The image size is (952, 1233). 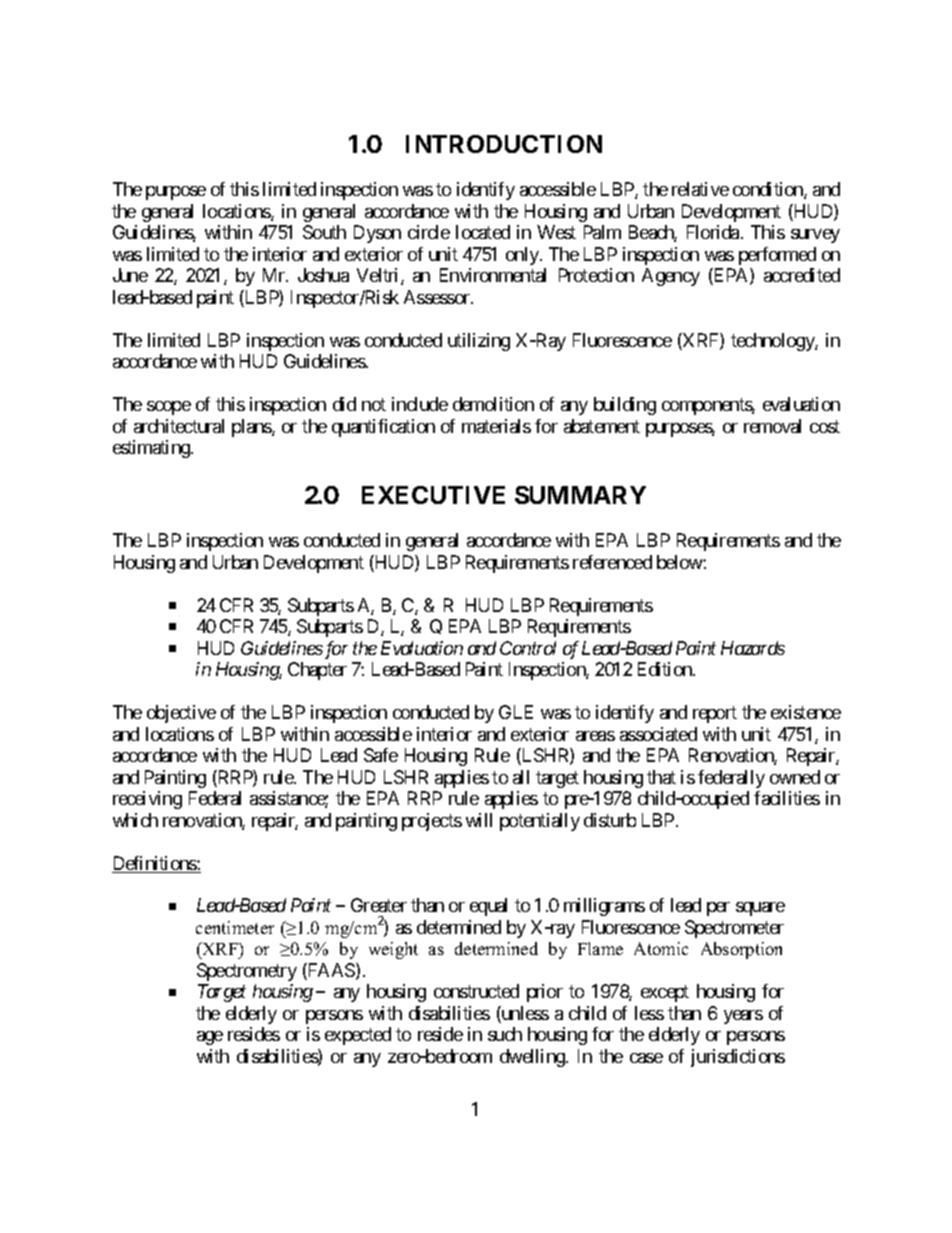 What do you see at coordinates (179, 426) in the screenshot?
I see `architectural` at bounding box center [179, 426].
